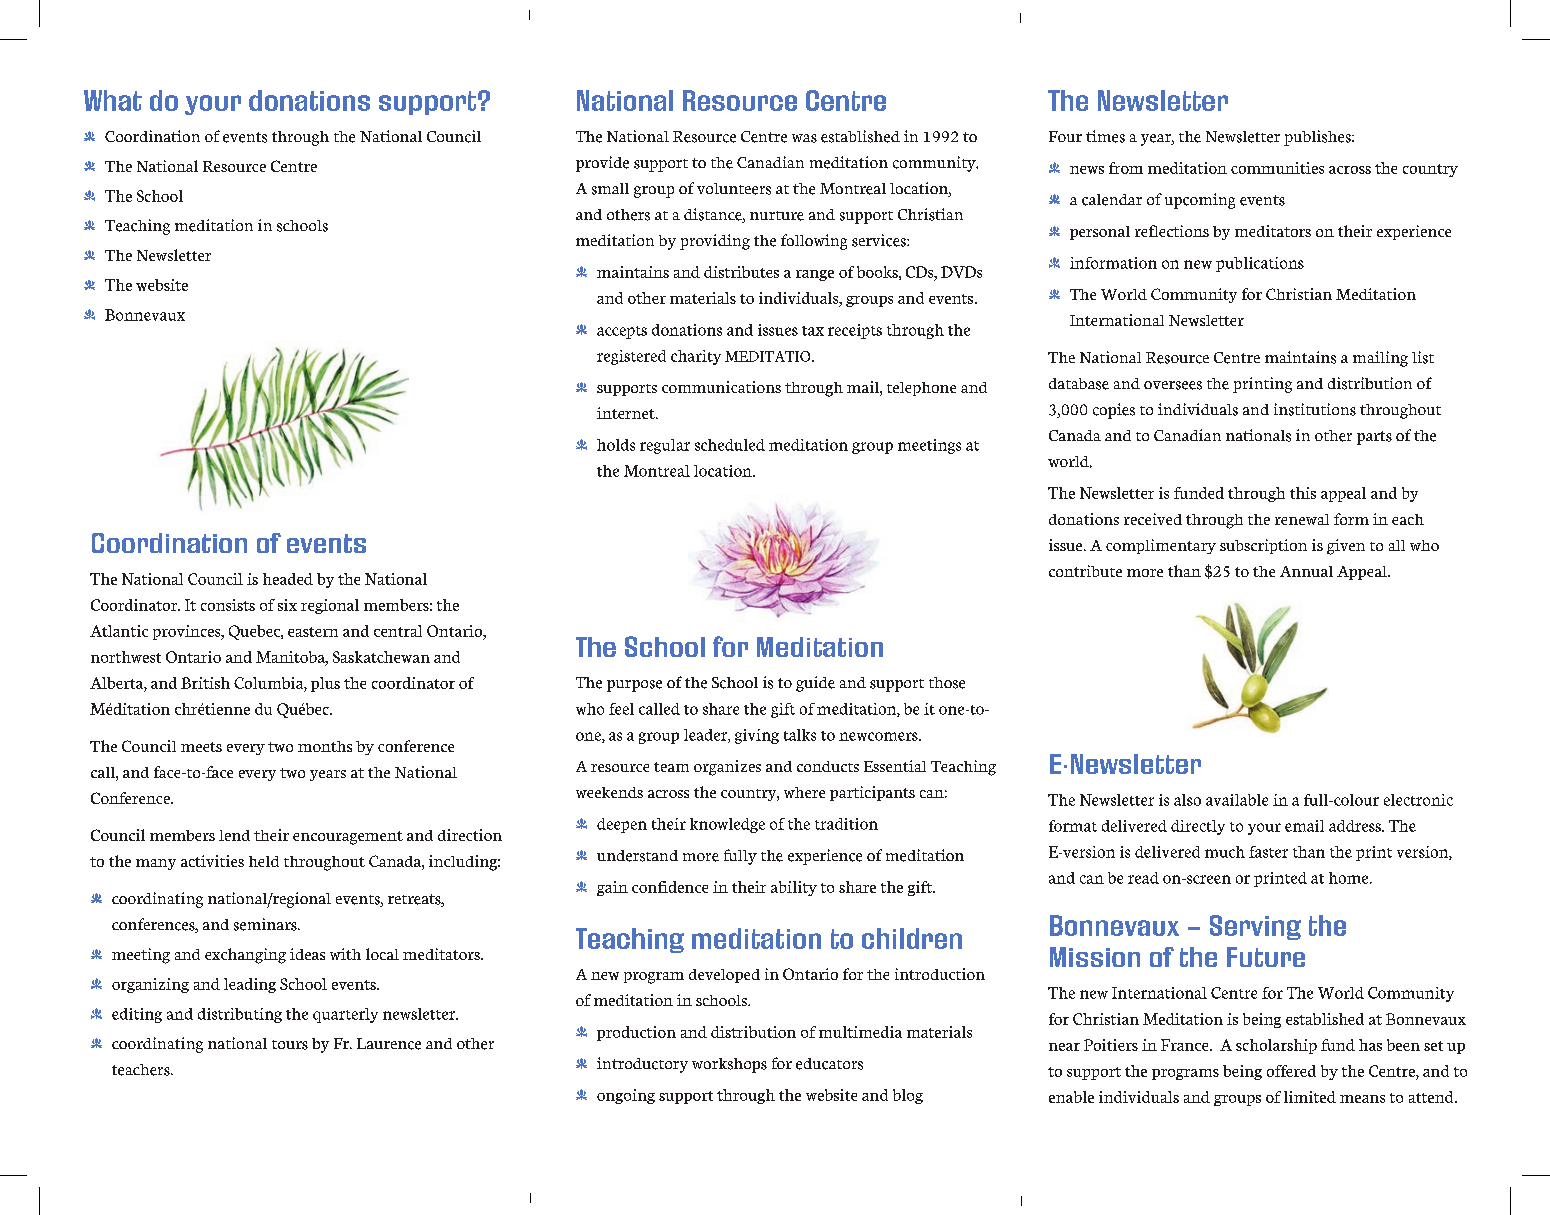 This page has height=1215, width=1550. What do you see at coordinates (804, 138) in the page?
I see `was` at bounding box center [804, 138].
